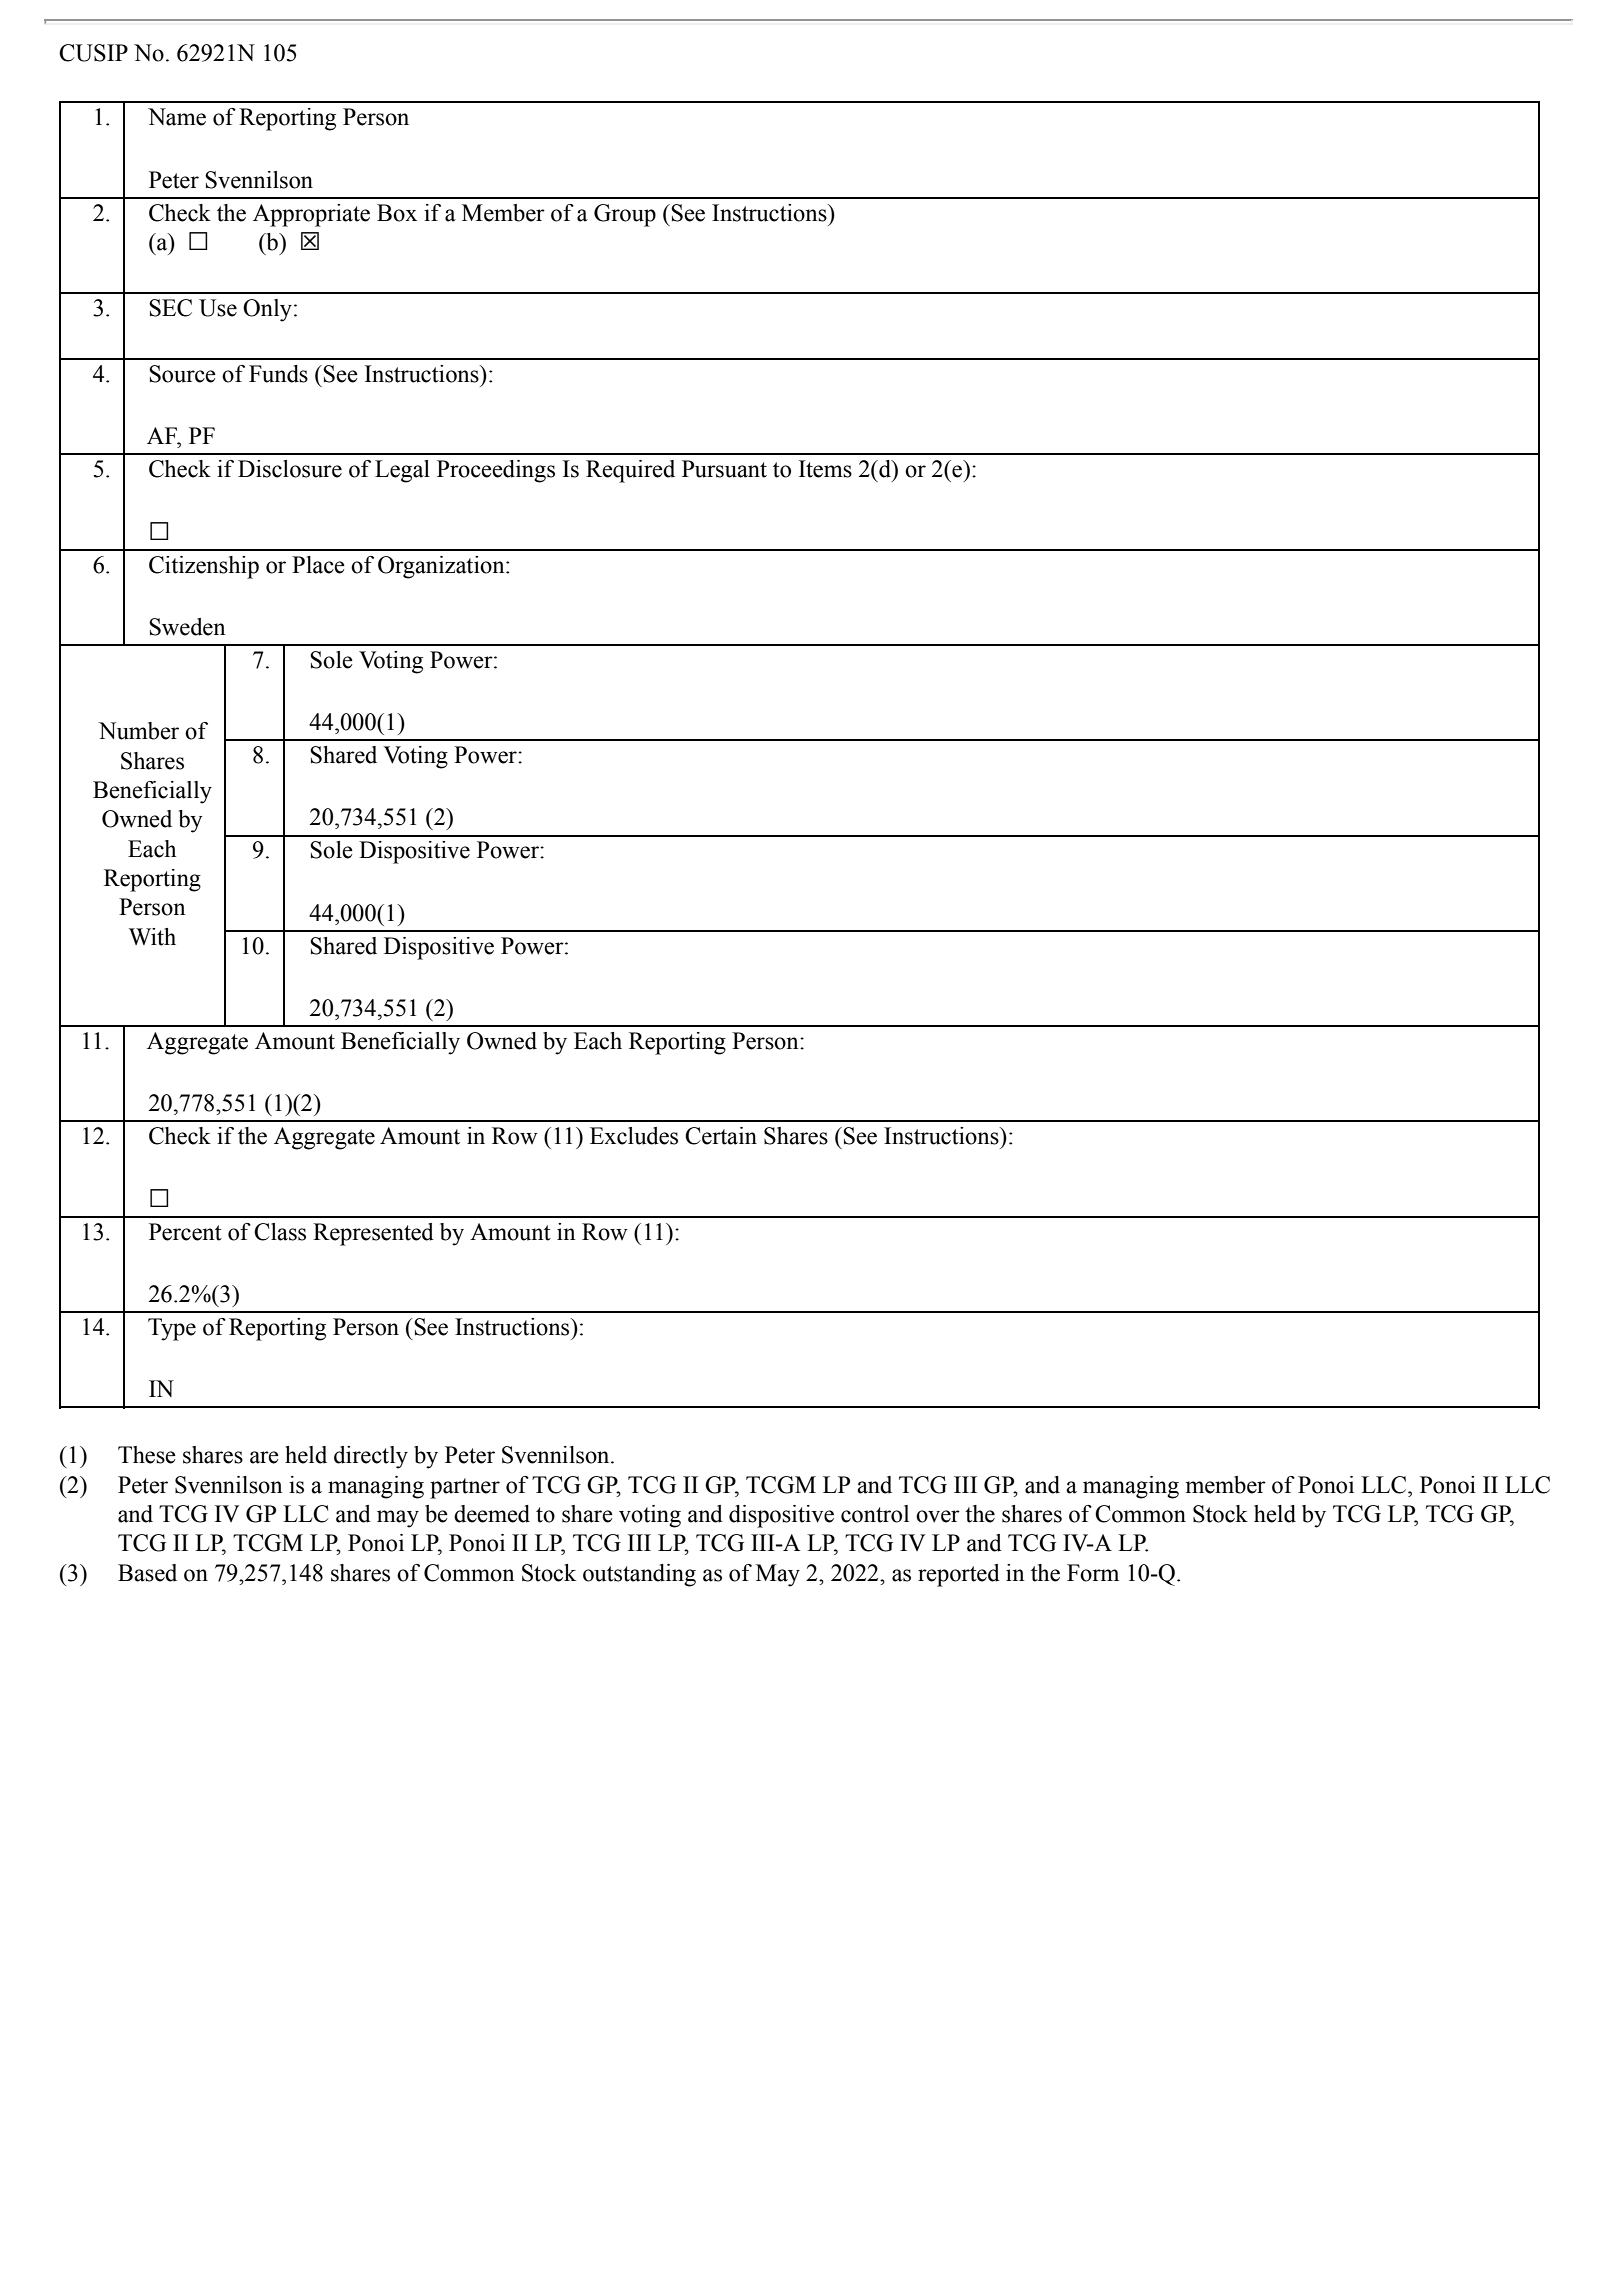 The image size is (1615, 2286). What do you see at coordinates (724, 469) in the document?
I see `Pursuant` at bounding box center [724, 469].
